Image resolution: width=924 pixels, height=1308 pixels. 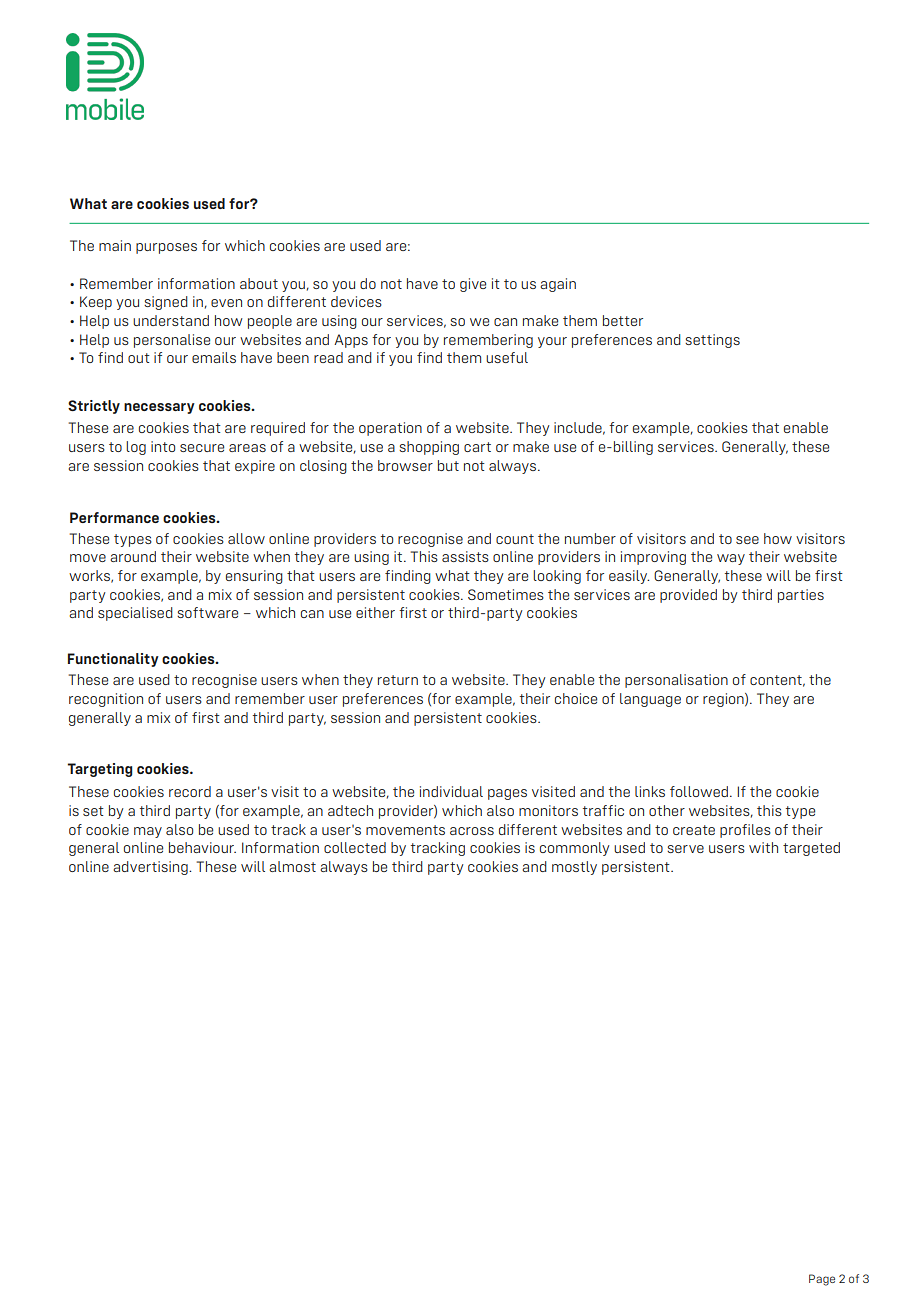 What do you see at coordinates (676, 681) in the screenshot?
I see `personalisation` at bounding box center [676, 681].
